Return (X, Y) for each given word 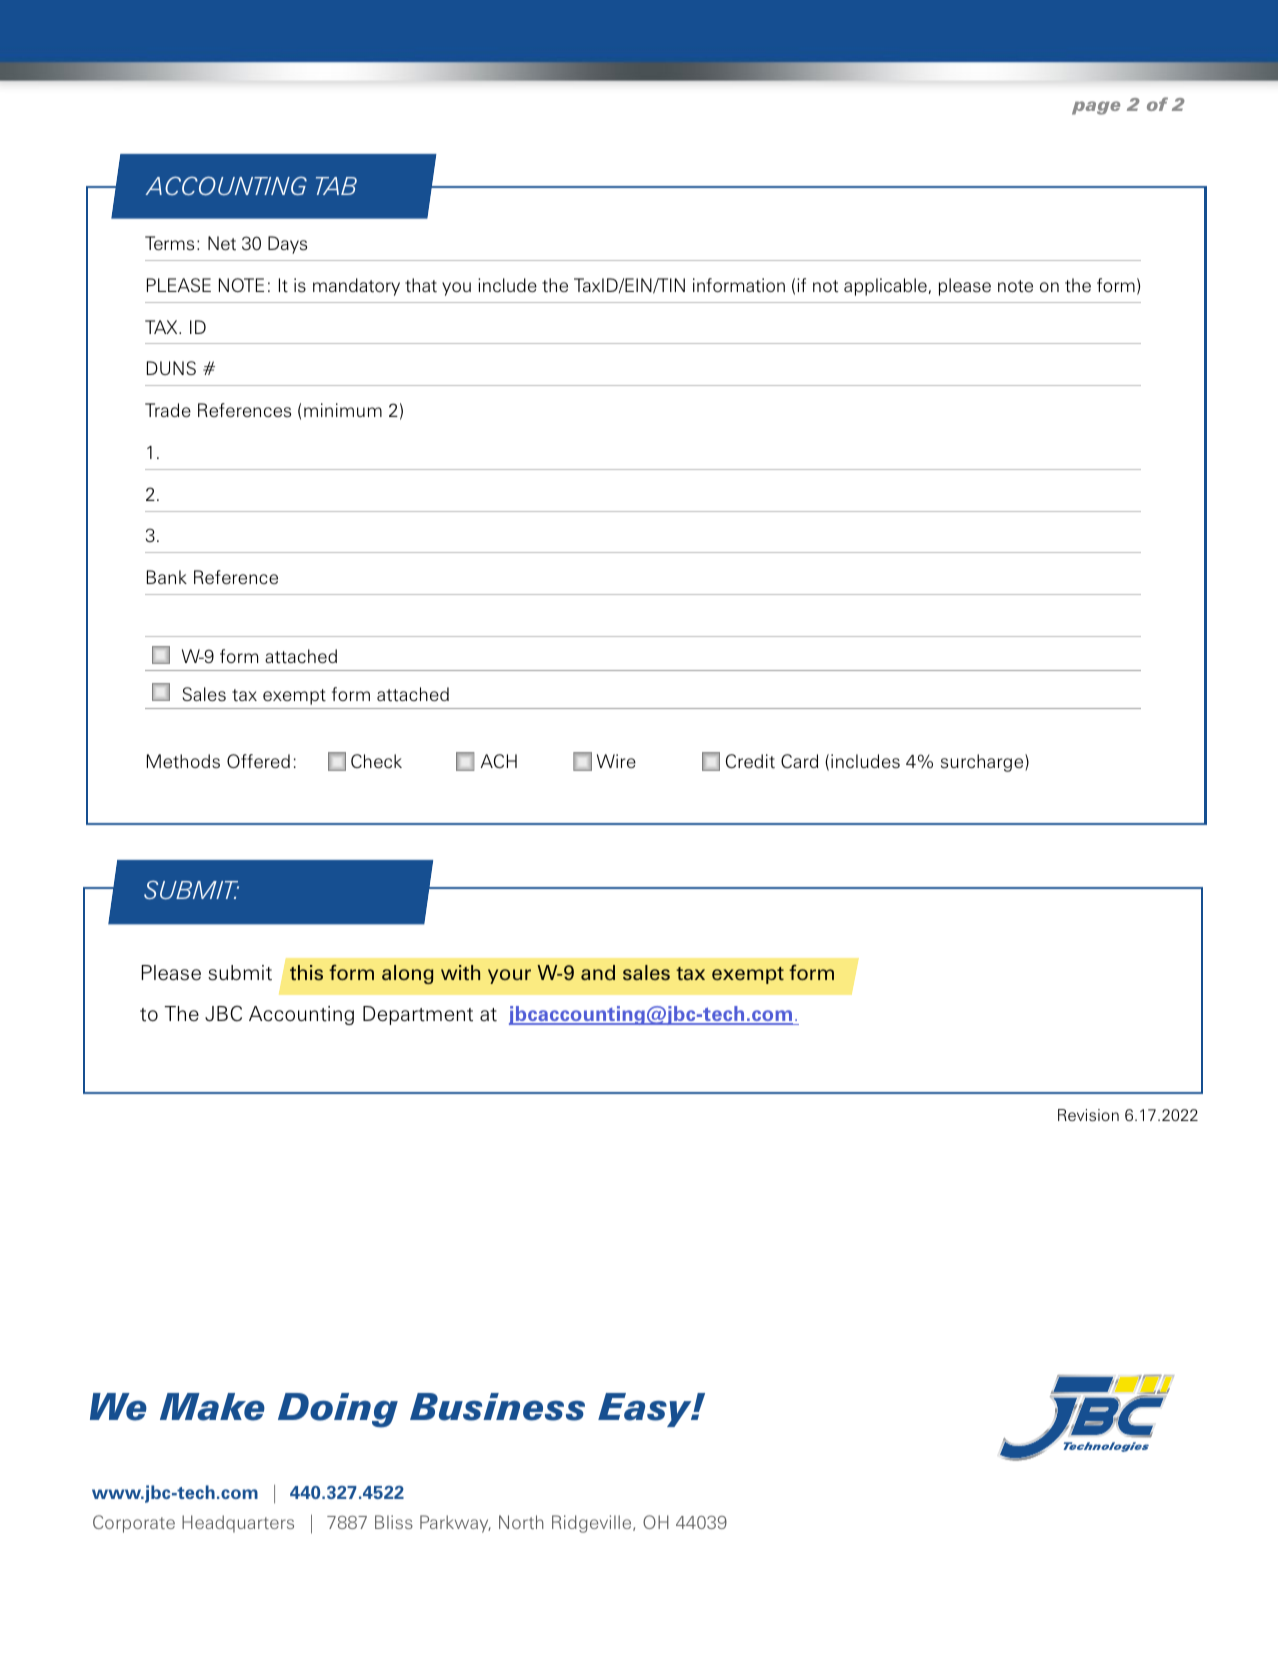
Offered (258, 761)
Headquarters (238, 1524)
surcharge (983, 763)
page (1096, 108)
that (421, 285)
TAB (336, 186)
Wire (616, 761)
